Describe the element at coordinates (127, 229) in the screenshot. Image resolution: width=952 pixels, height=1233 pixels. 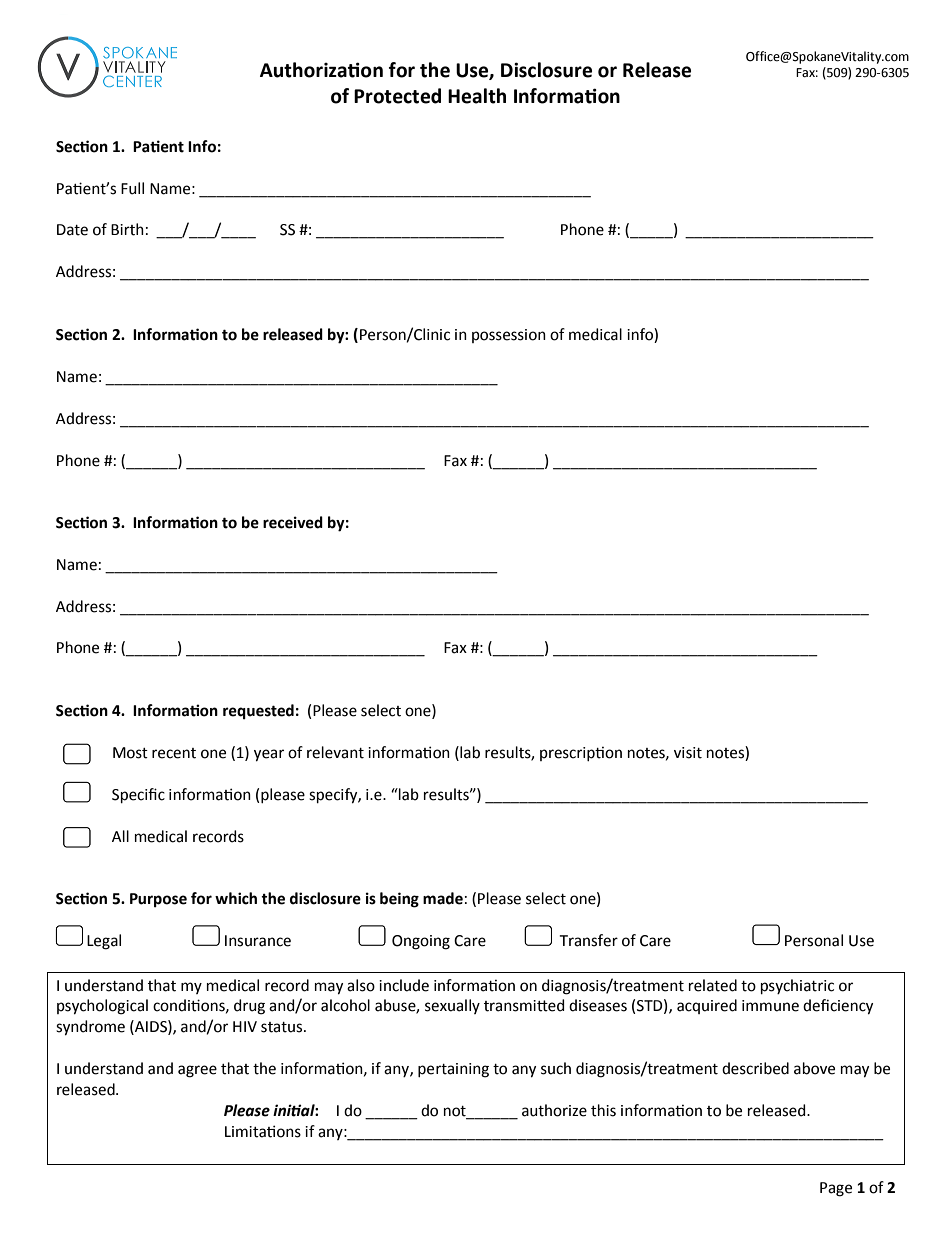
I see `Birth` at that location.
